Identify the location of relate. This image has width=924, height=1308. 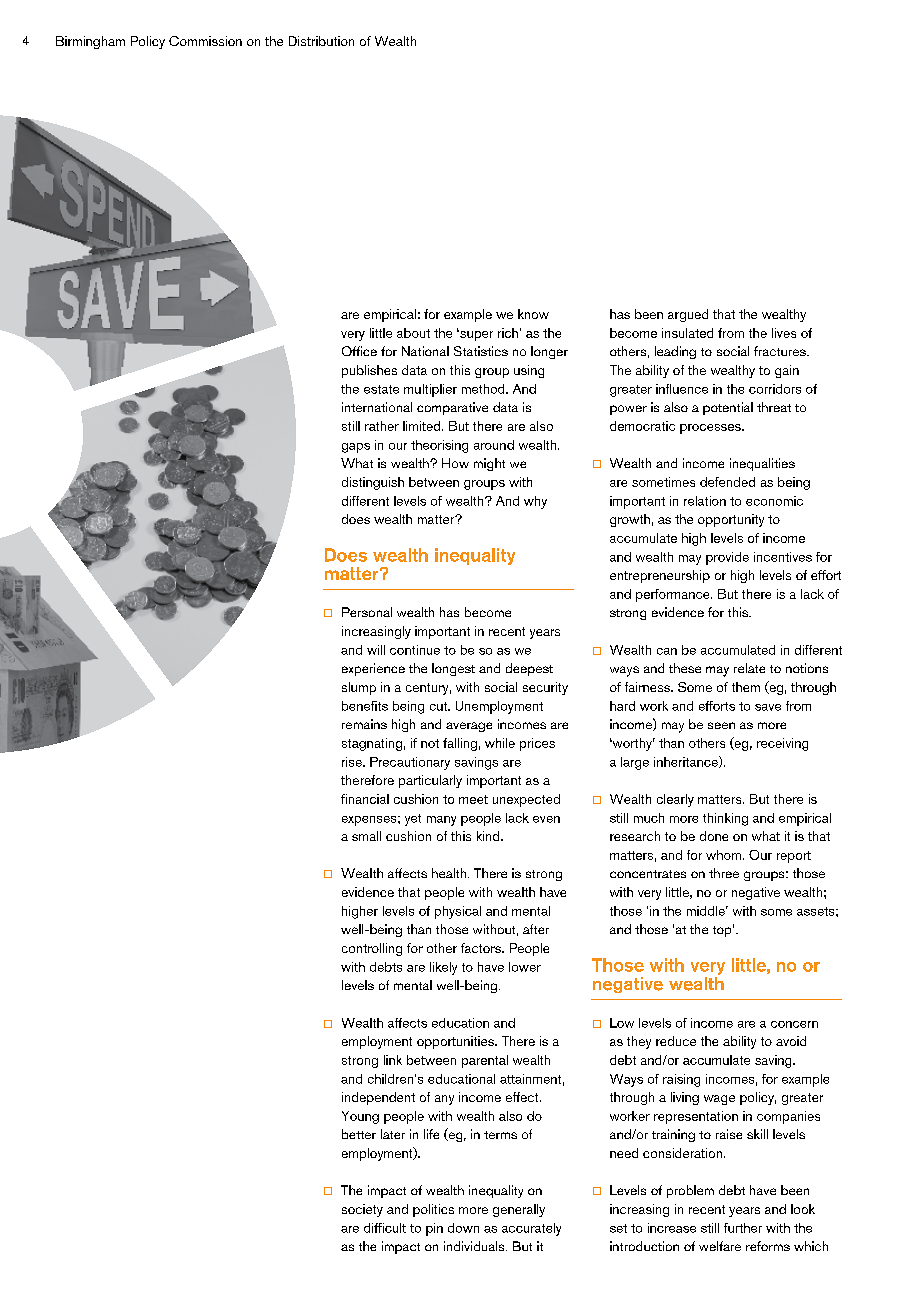
(749, 668).
